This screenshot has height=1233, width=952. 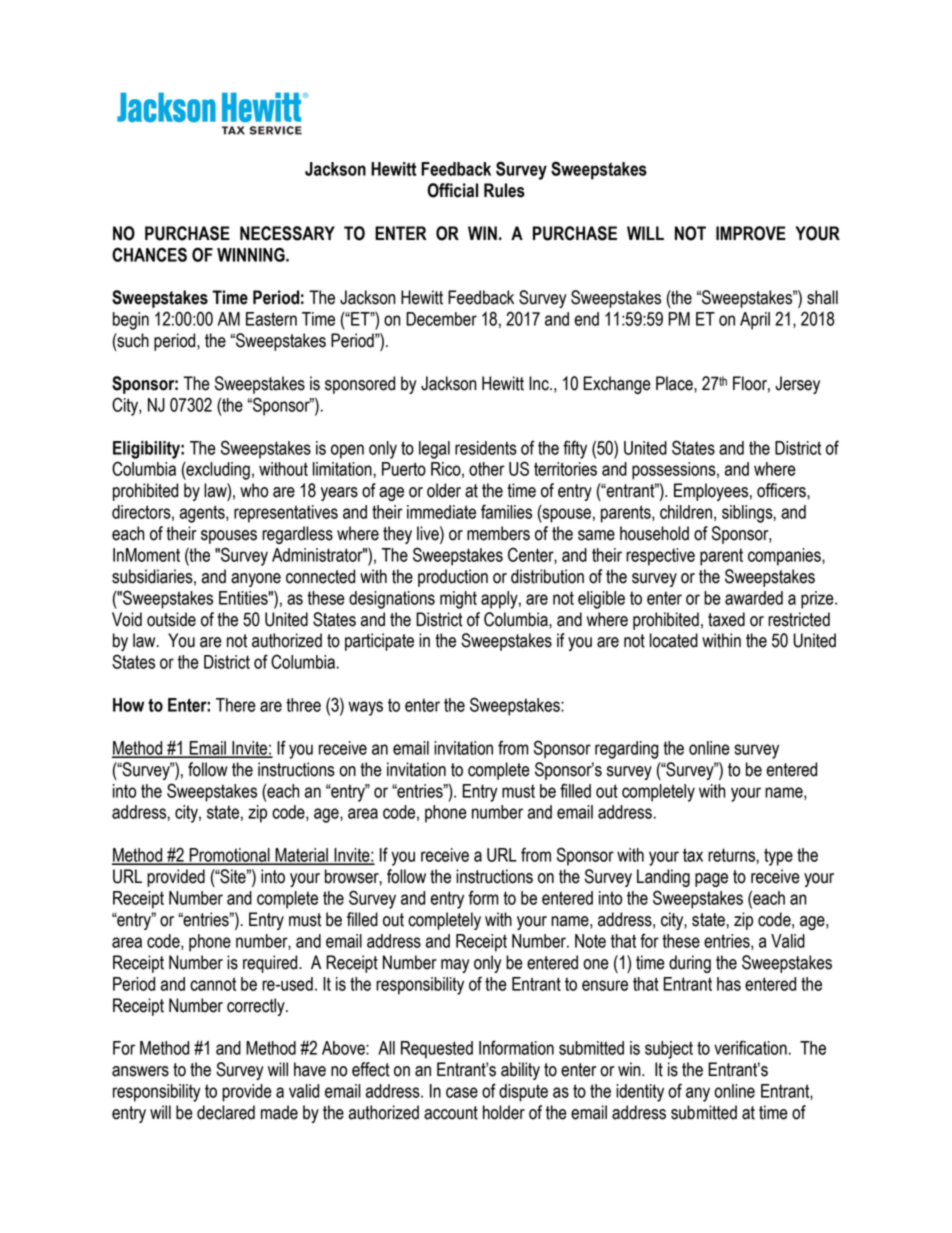 What do you see at coordinates (171, 619) in the screenshot?
I see `outside` at bounding box center [171, 619].
